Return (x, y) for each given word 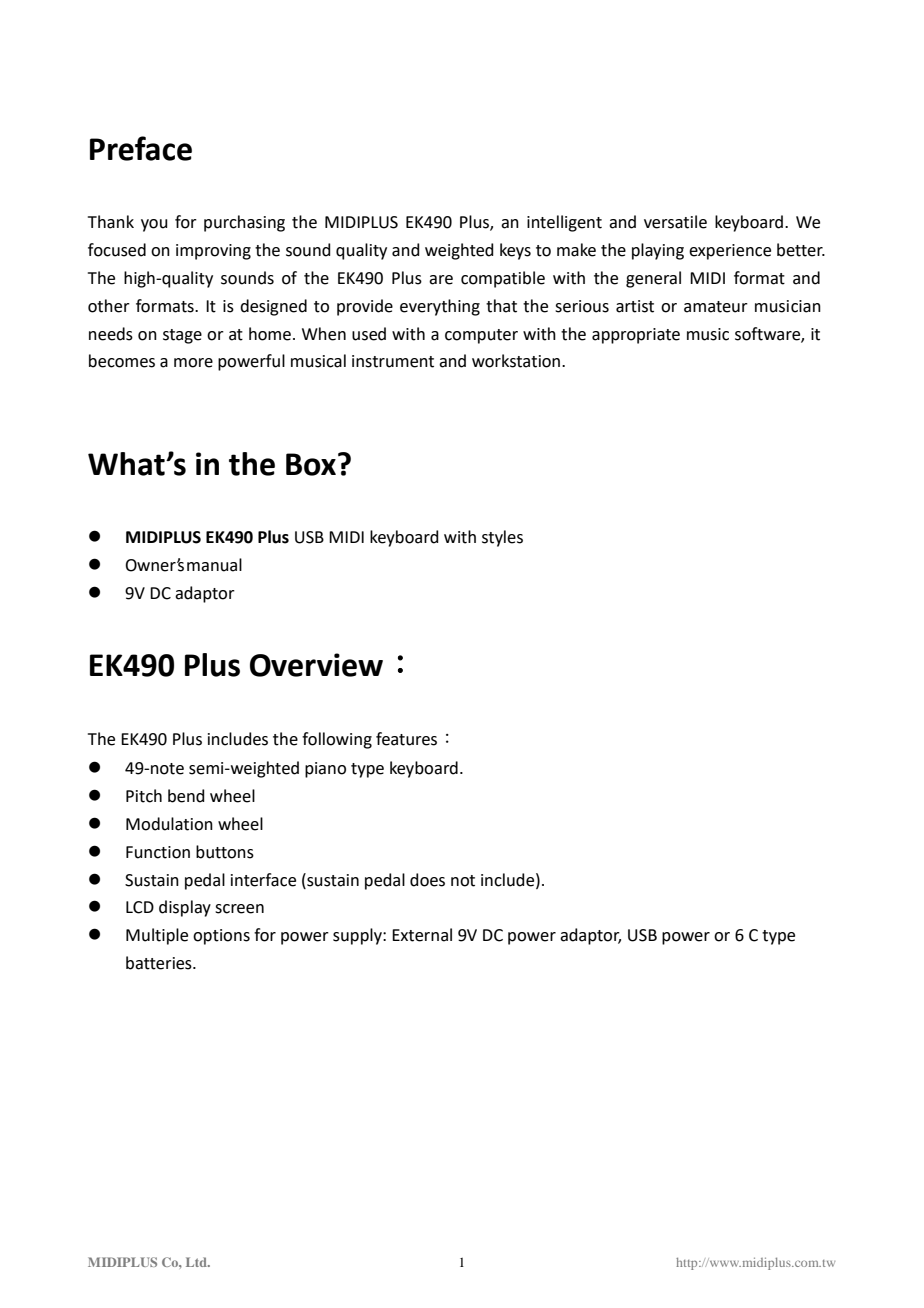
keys (515, 251)
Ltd (197, 1262)
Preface (141, 148)
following (337, 740)
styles (502, 538)
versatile (675, 222)
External (422, 935)
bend (186, 796)
